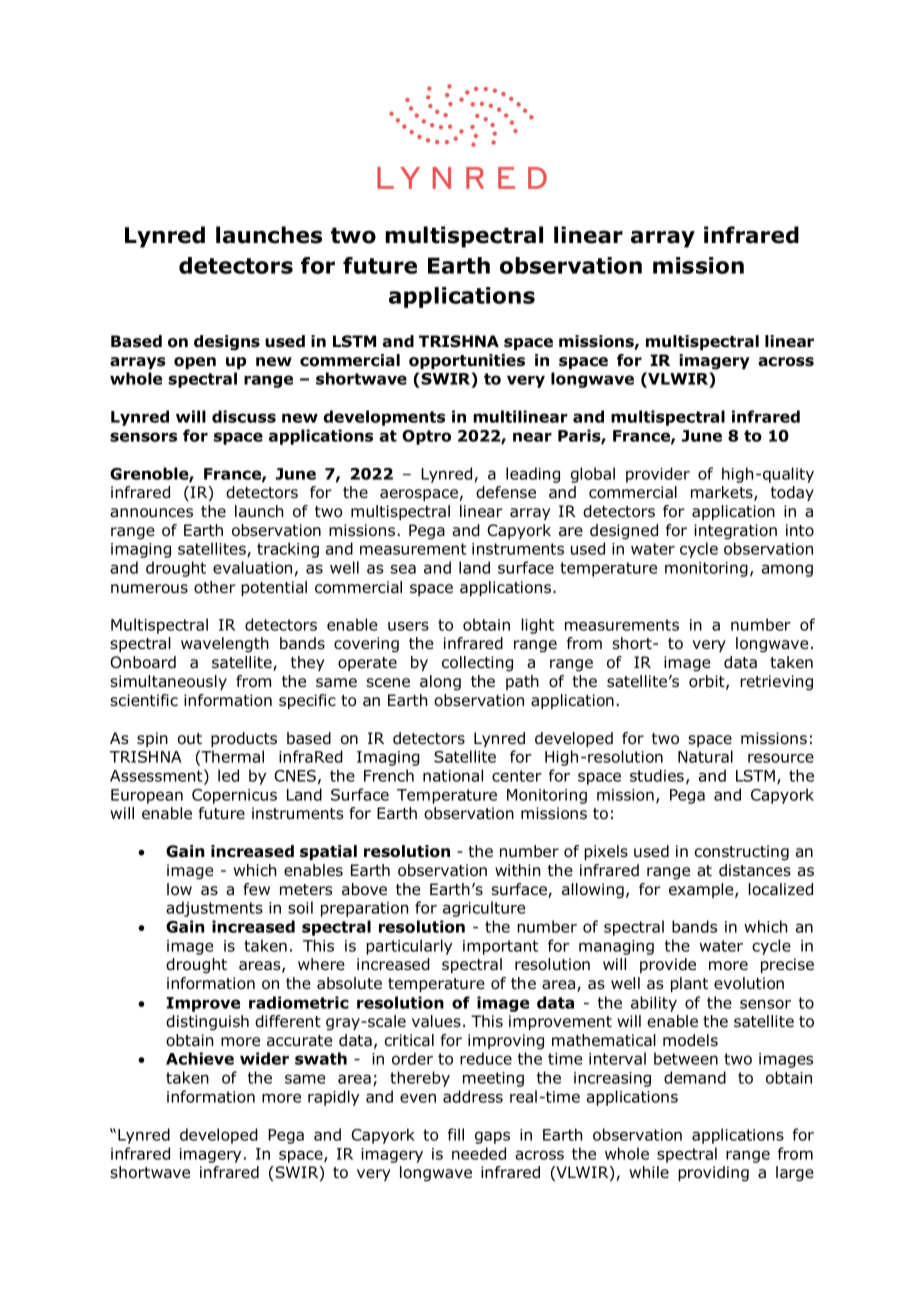 Image resolution: width=924 pixels, height=1308 pixels. What do you see at coordinates (723, 493) in the screenshot?
I see `markets` at bounding box center [723, 493].
